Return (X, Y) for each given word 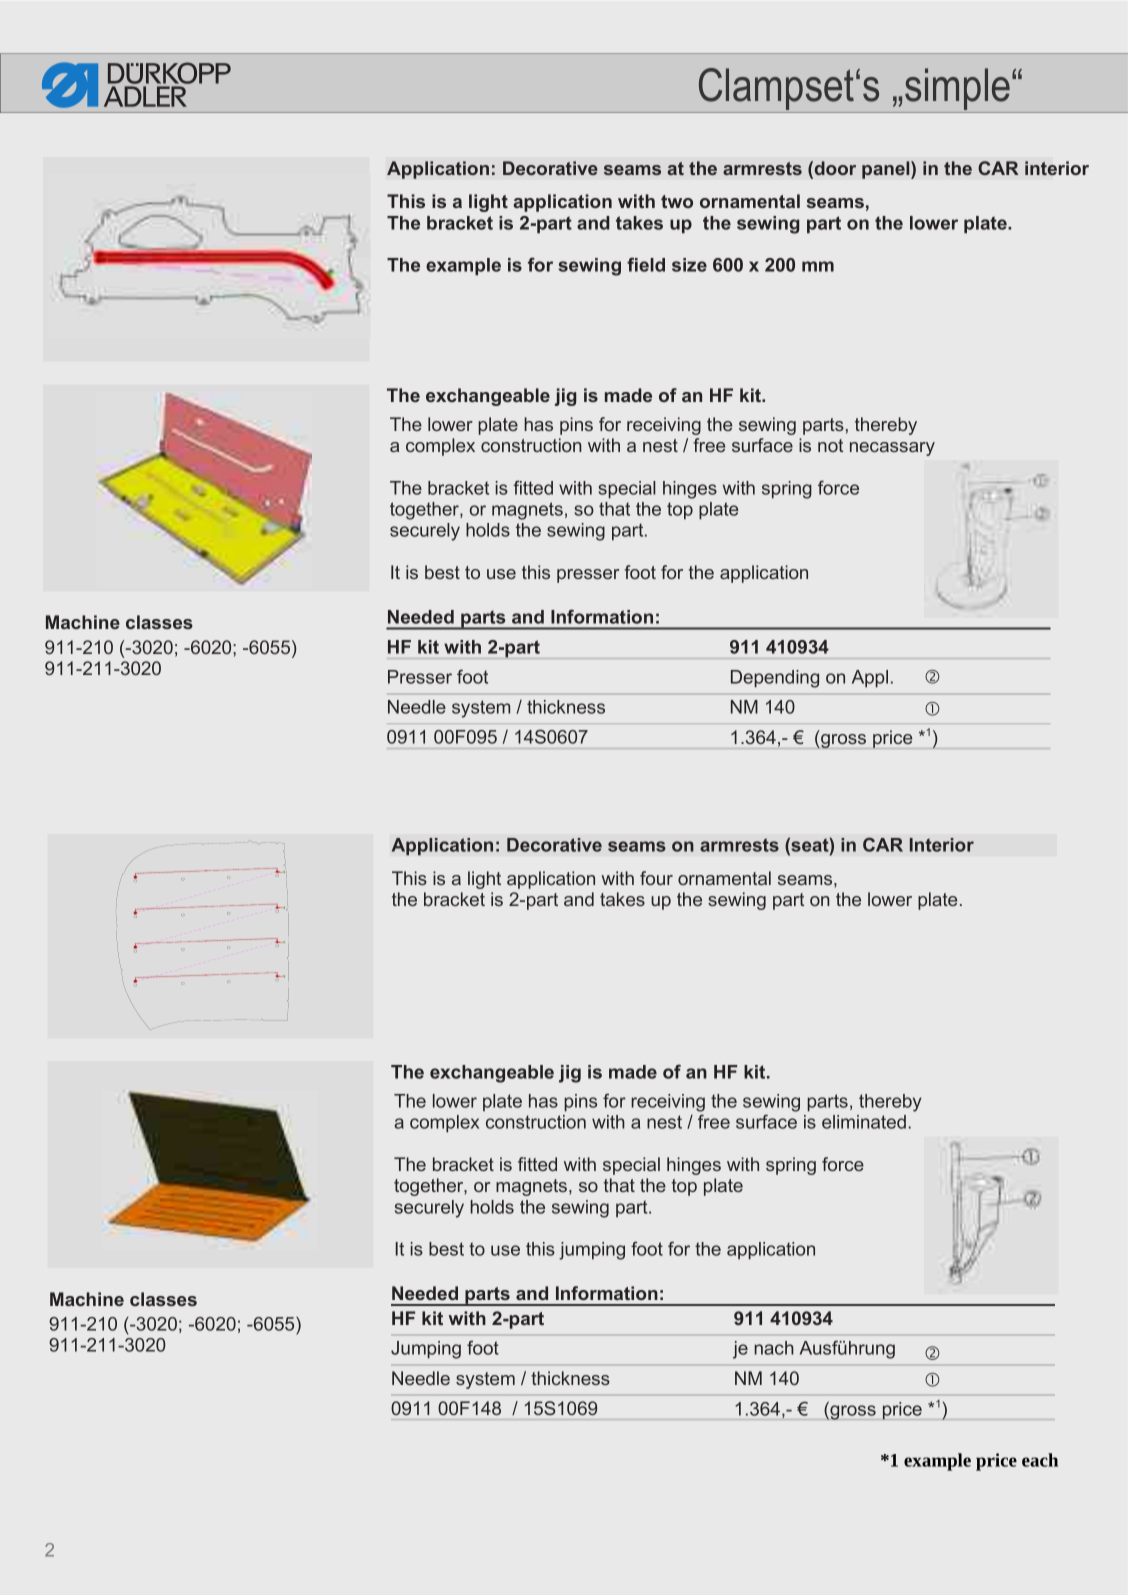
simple (957, 90)
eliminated (864, 1122)
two (677, 201)
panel (887, 170)
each (1040, 1460)
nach (774, 1348)
